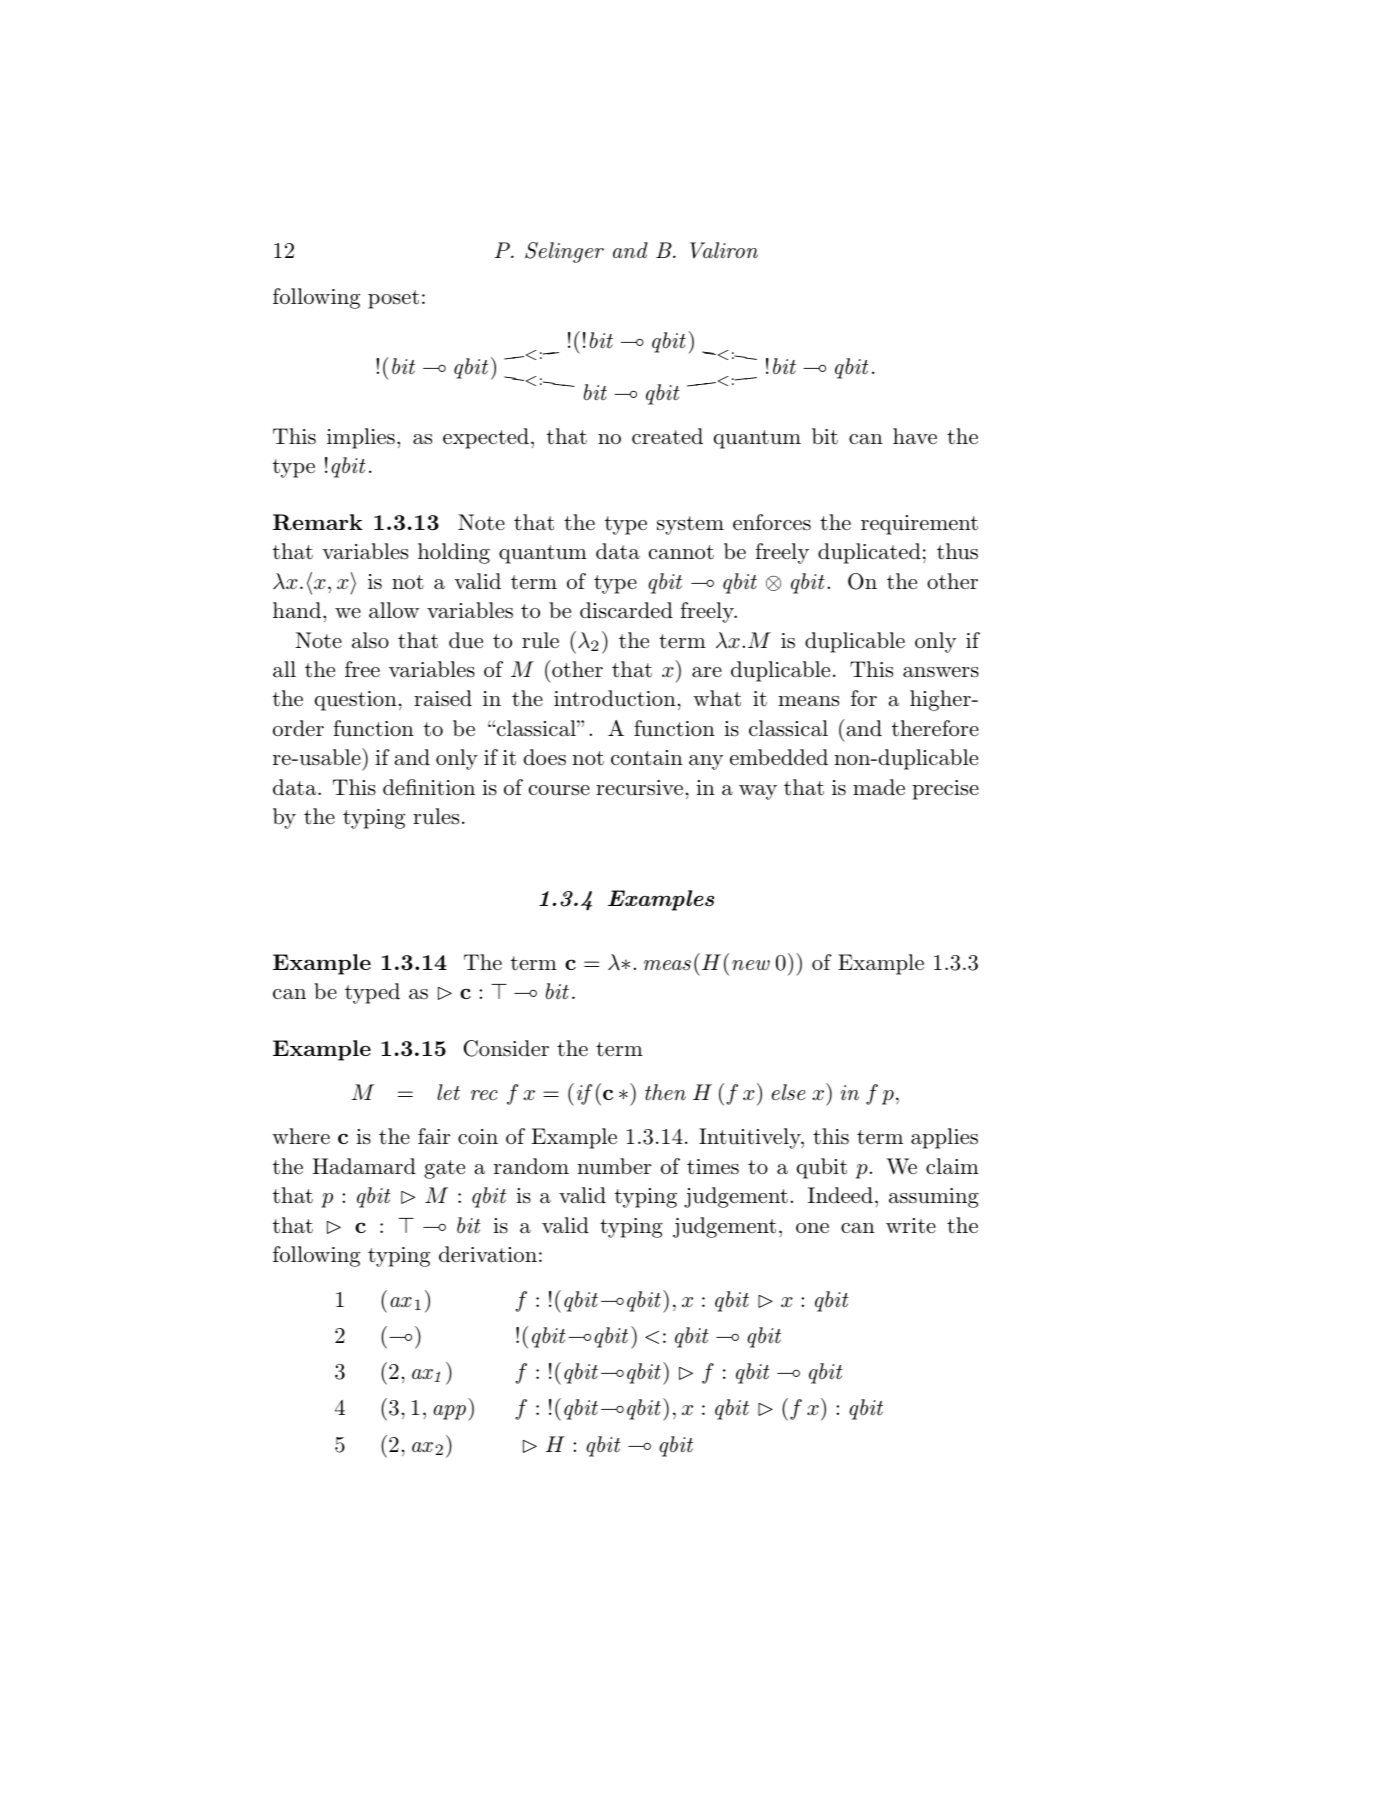 This document has width=1391, height=1800. Describe the element at coordinates (941, 672) in the document. I see `answers` at that location.
